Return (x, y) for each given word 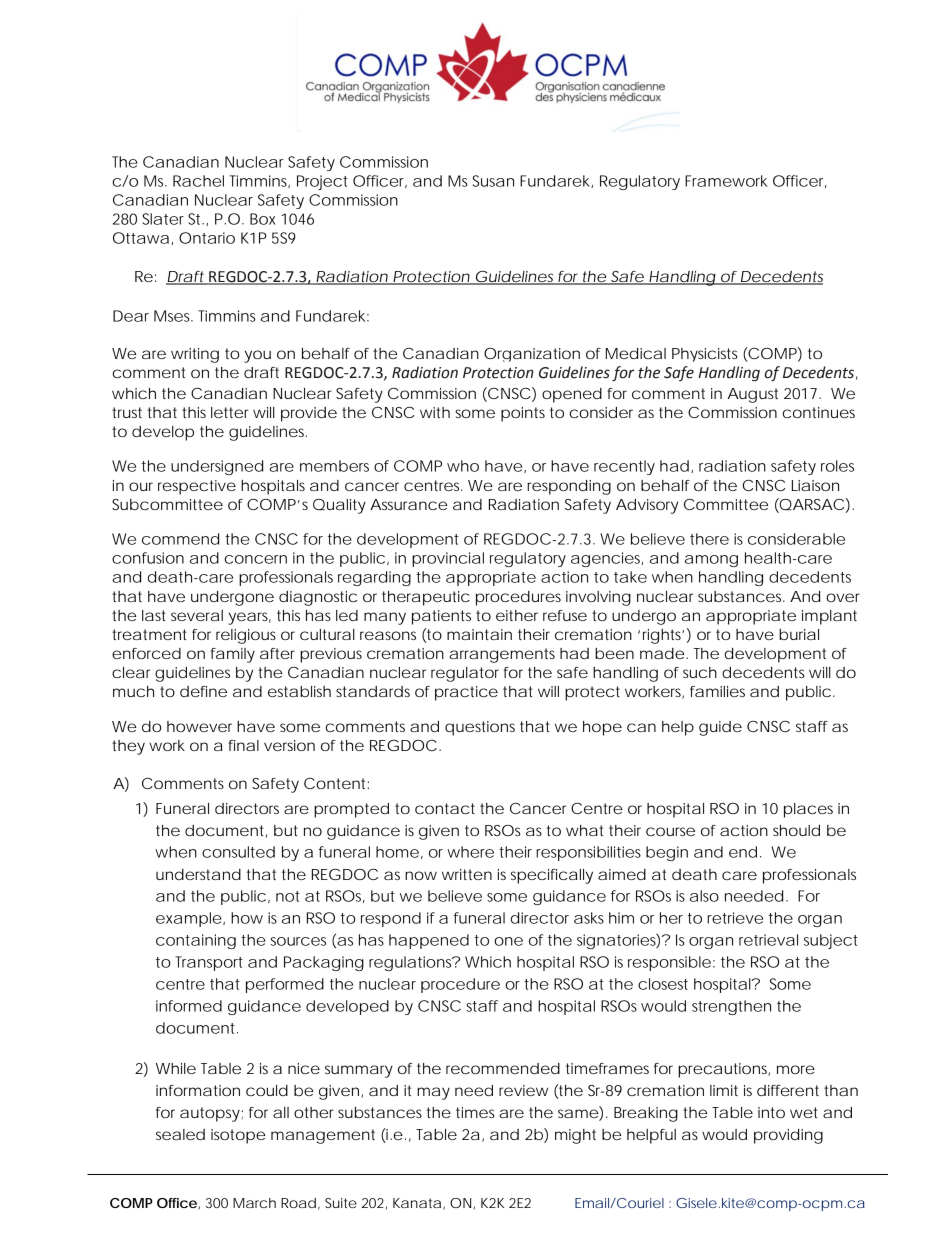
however (199, 726)
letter (230, 412)
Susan (493, 181)
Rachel (198, 181)
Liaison (815, 485)
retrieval (768, 940)
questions (480, 728)
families (717, 691)
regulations (411, 963)
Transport (209, 963)
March (254, 1203)
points (523, 414)
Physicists (704, 355)
